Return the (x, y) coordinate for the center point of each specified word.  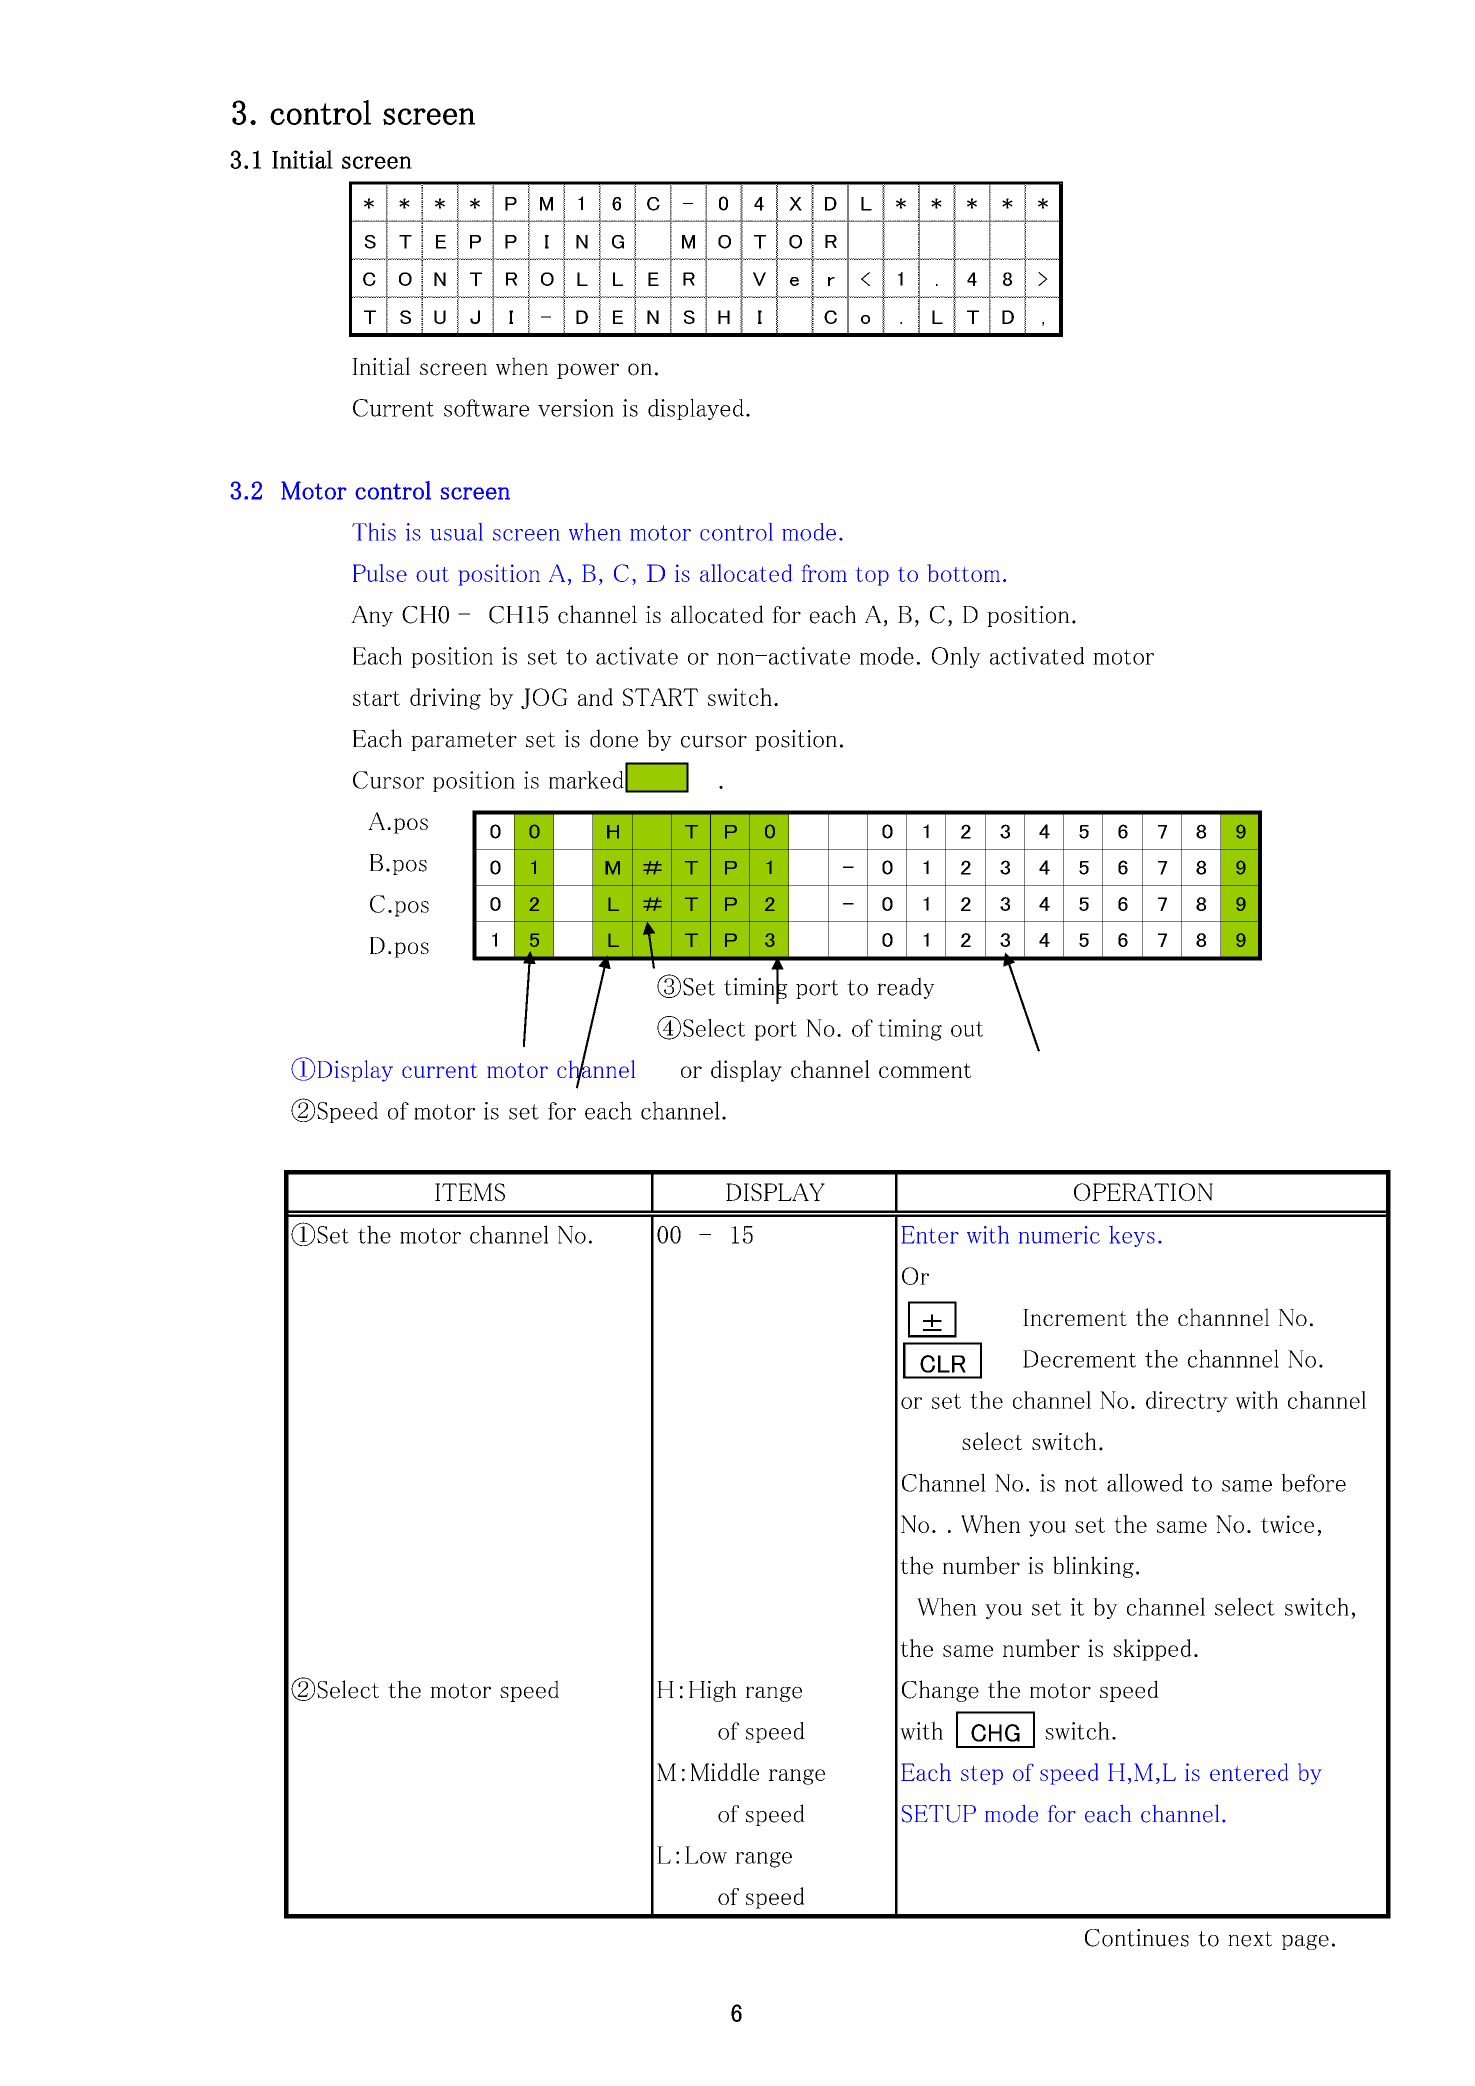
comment (925, 1070)
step (982, 1775)
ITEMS (470, 1192)
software (486, 408)
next (1250, 1939)
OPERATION (1143, 1192)
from (824, 573)
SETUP (939, 1814)
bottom (964, 573)
